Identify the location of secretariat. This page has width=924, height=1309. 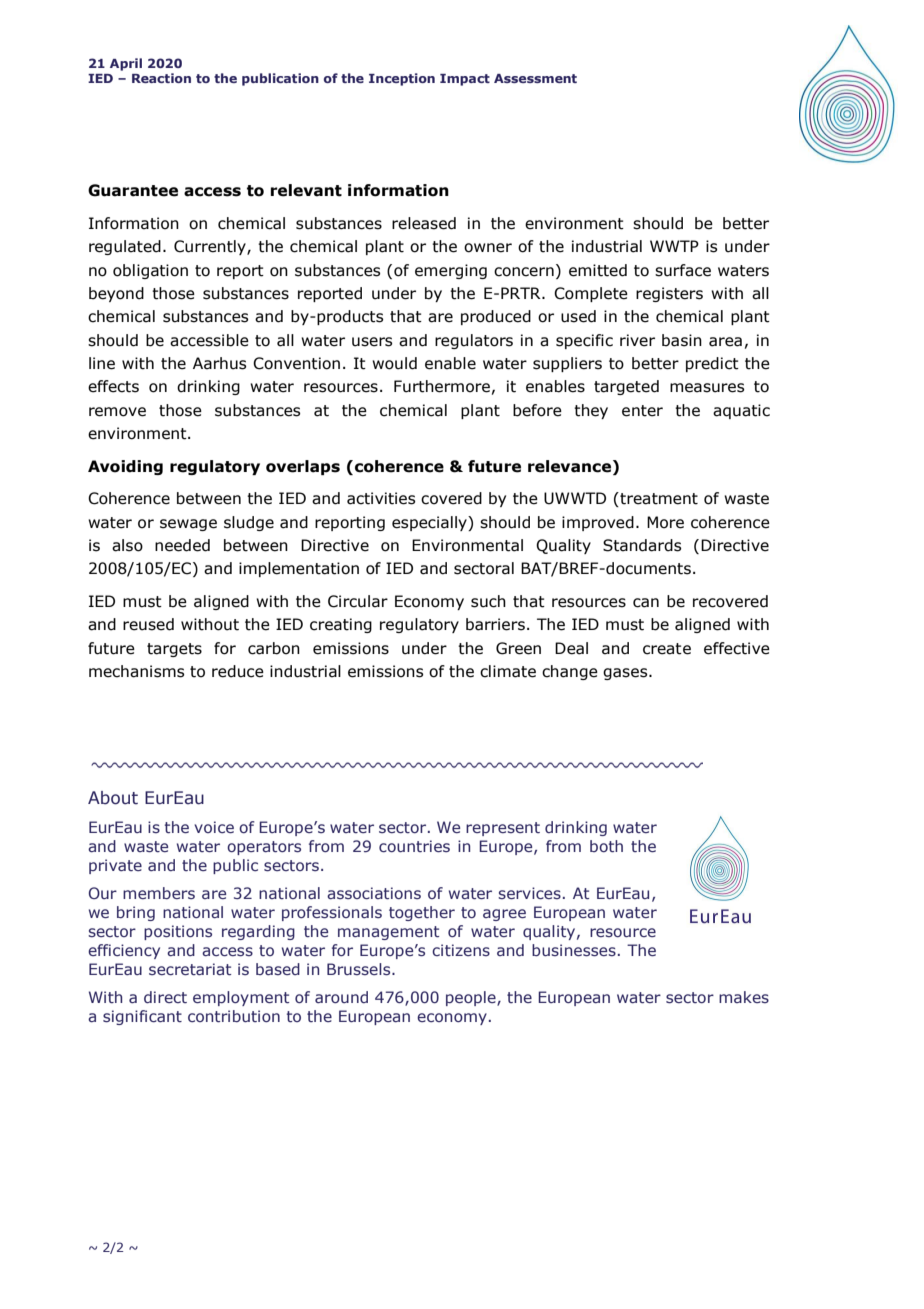
(190, 969).
